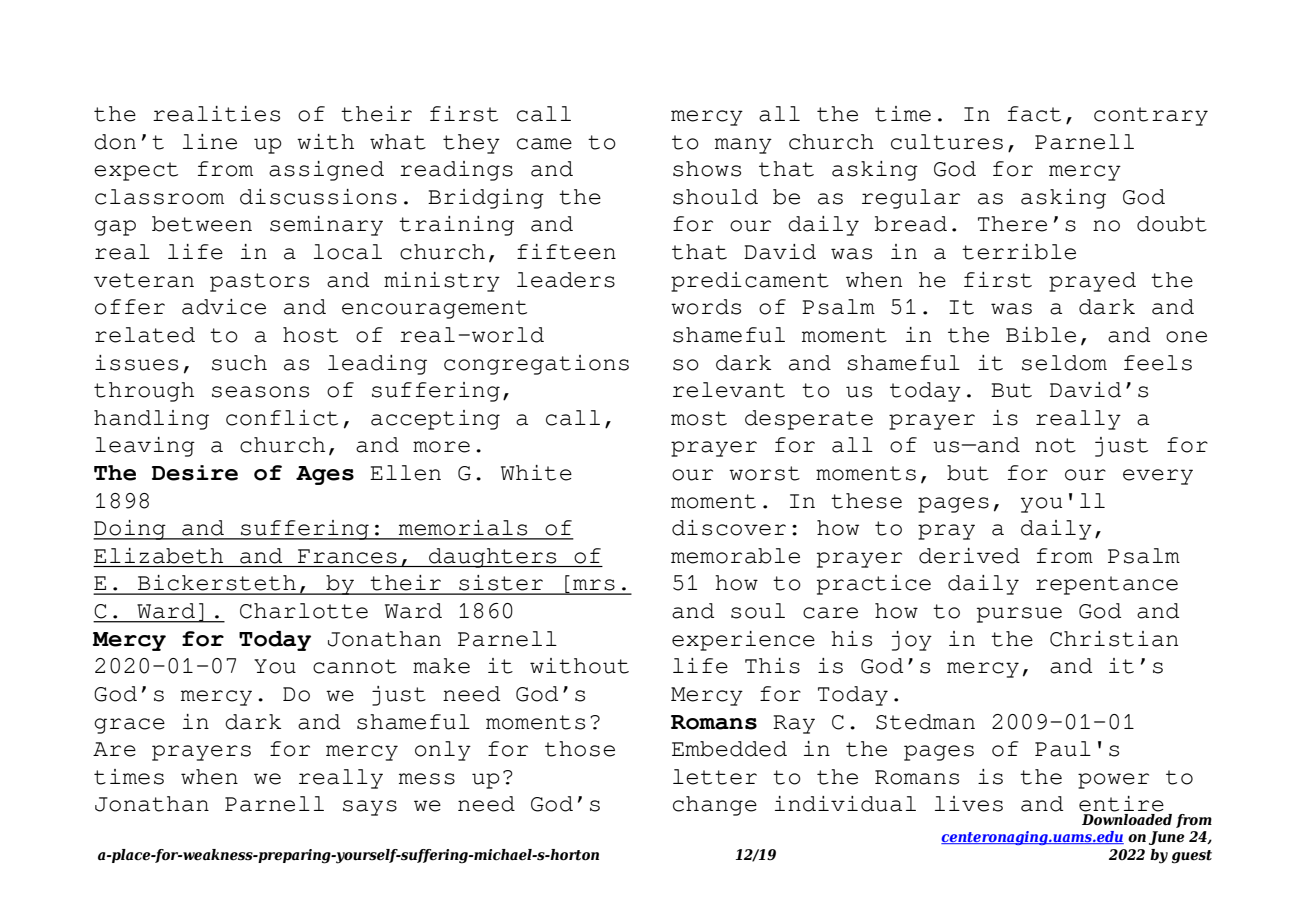  I want to click on fact, so click(1034, 114).
